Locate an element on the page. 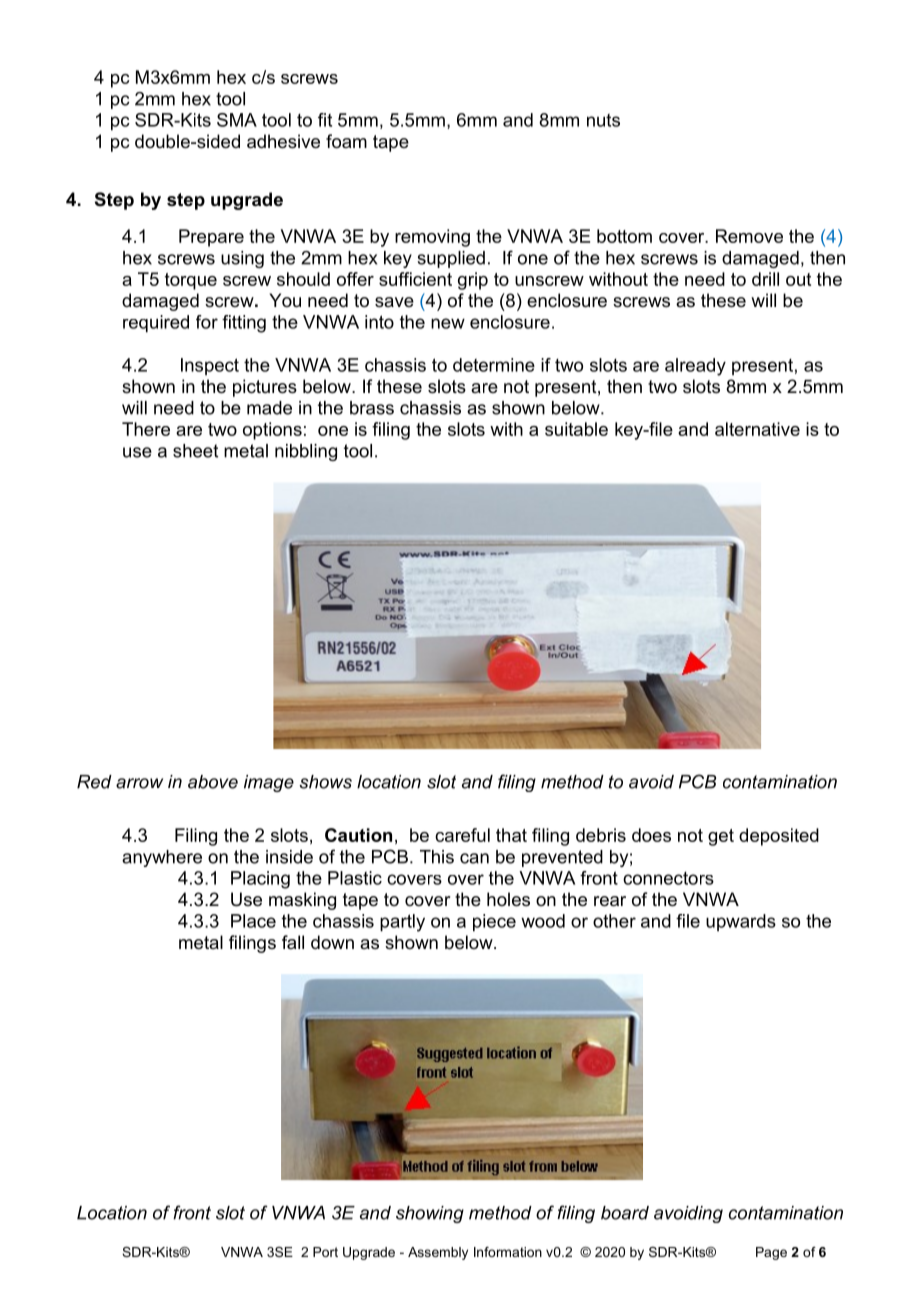 The image size is (924, 1308). careful is located at coordinates (462, 835).
